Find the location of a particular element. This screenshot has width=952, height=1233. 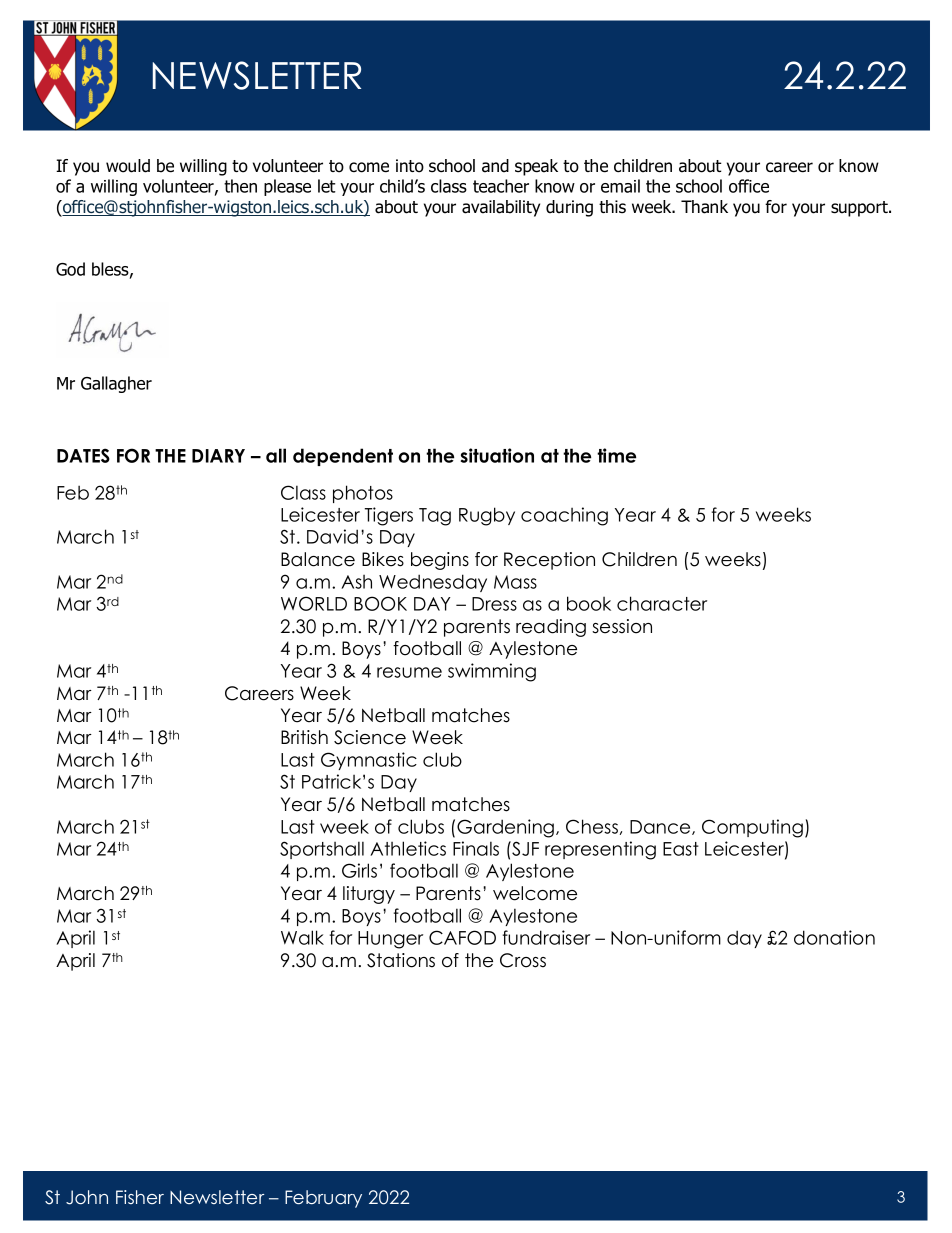

DIARY is located at coordinates (218, 456).
